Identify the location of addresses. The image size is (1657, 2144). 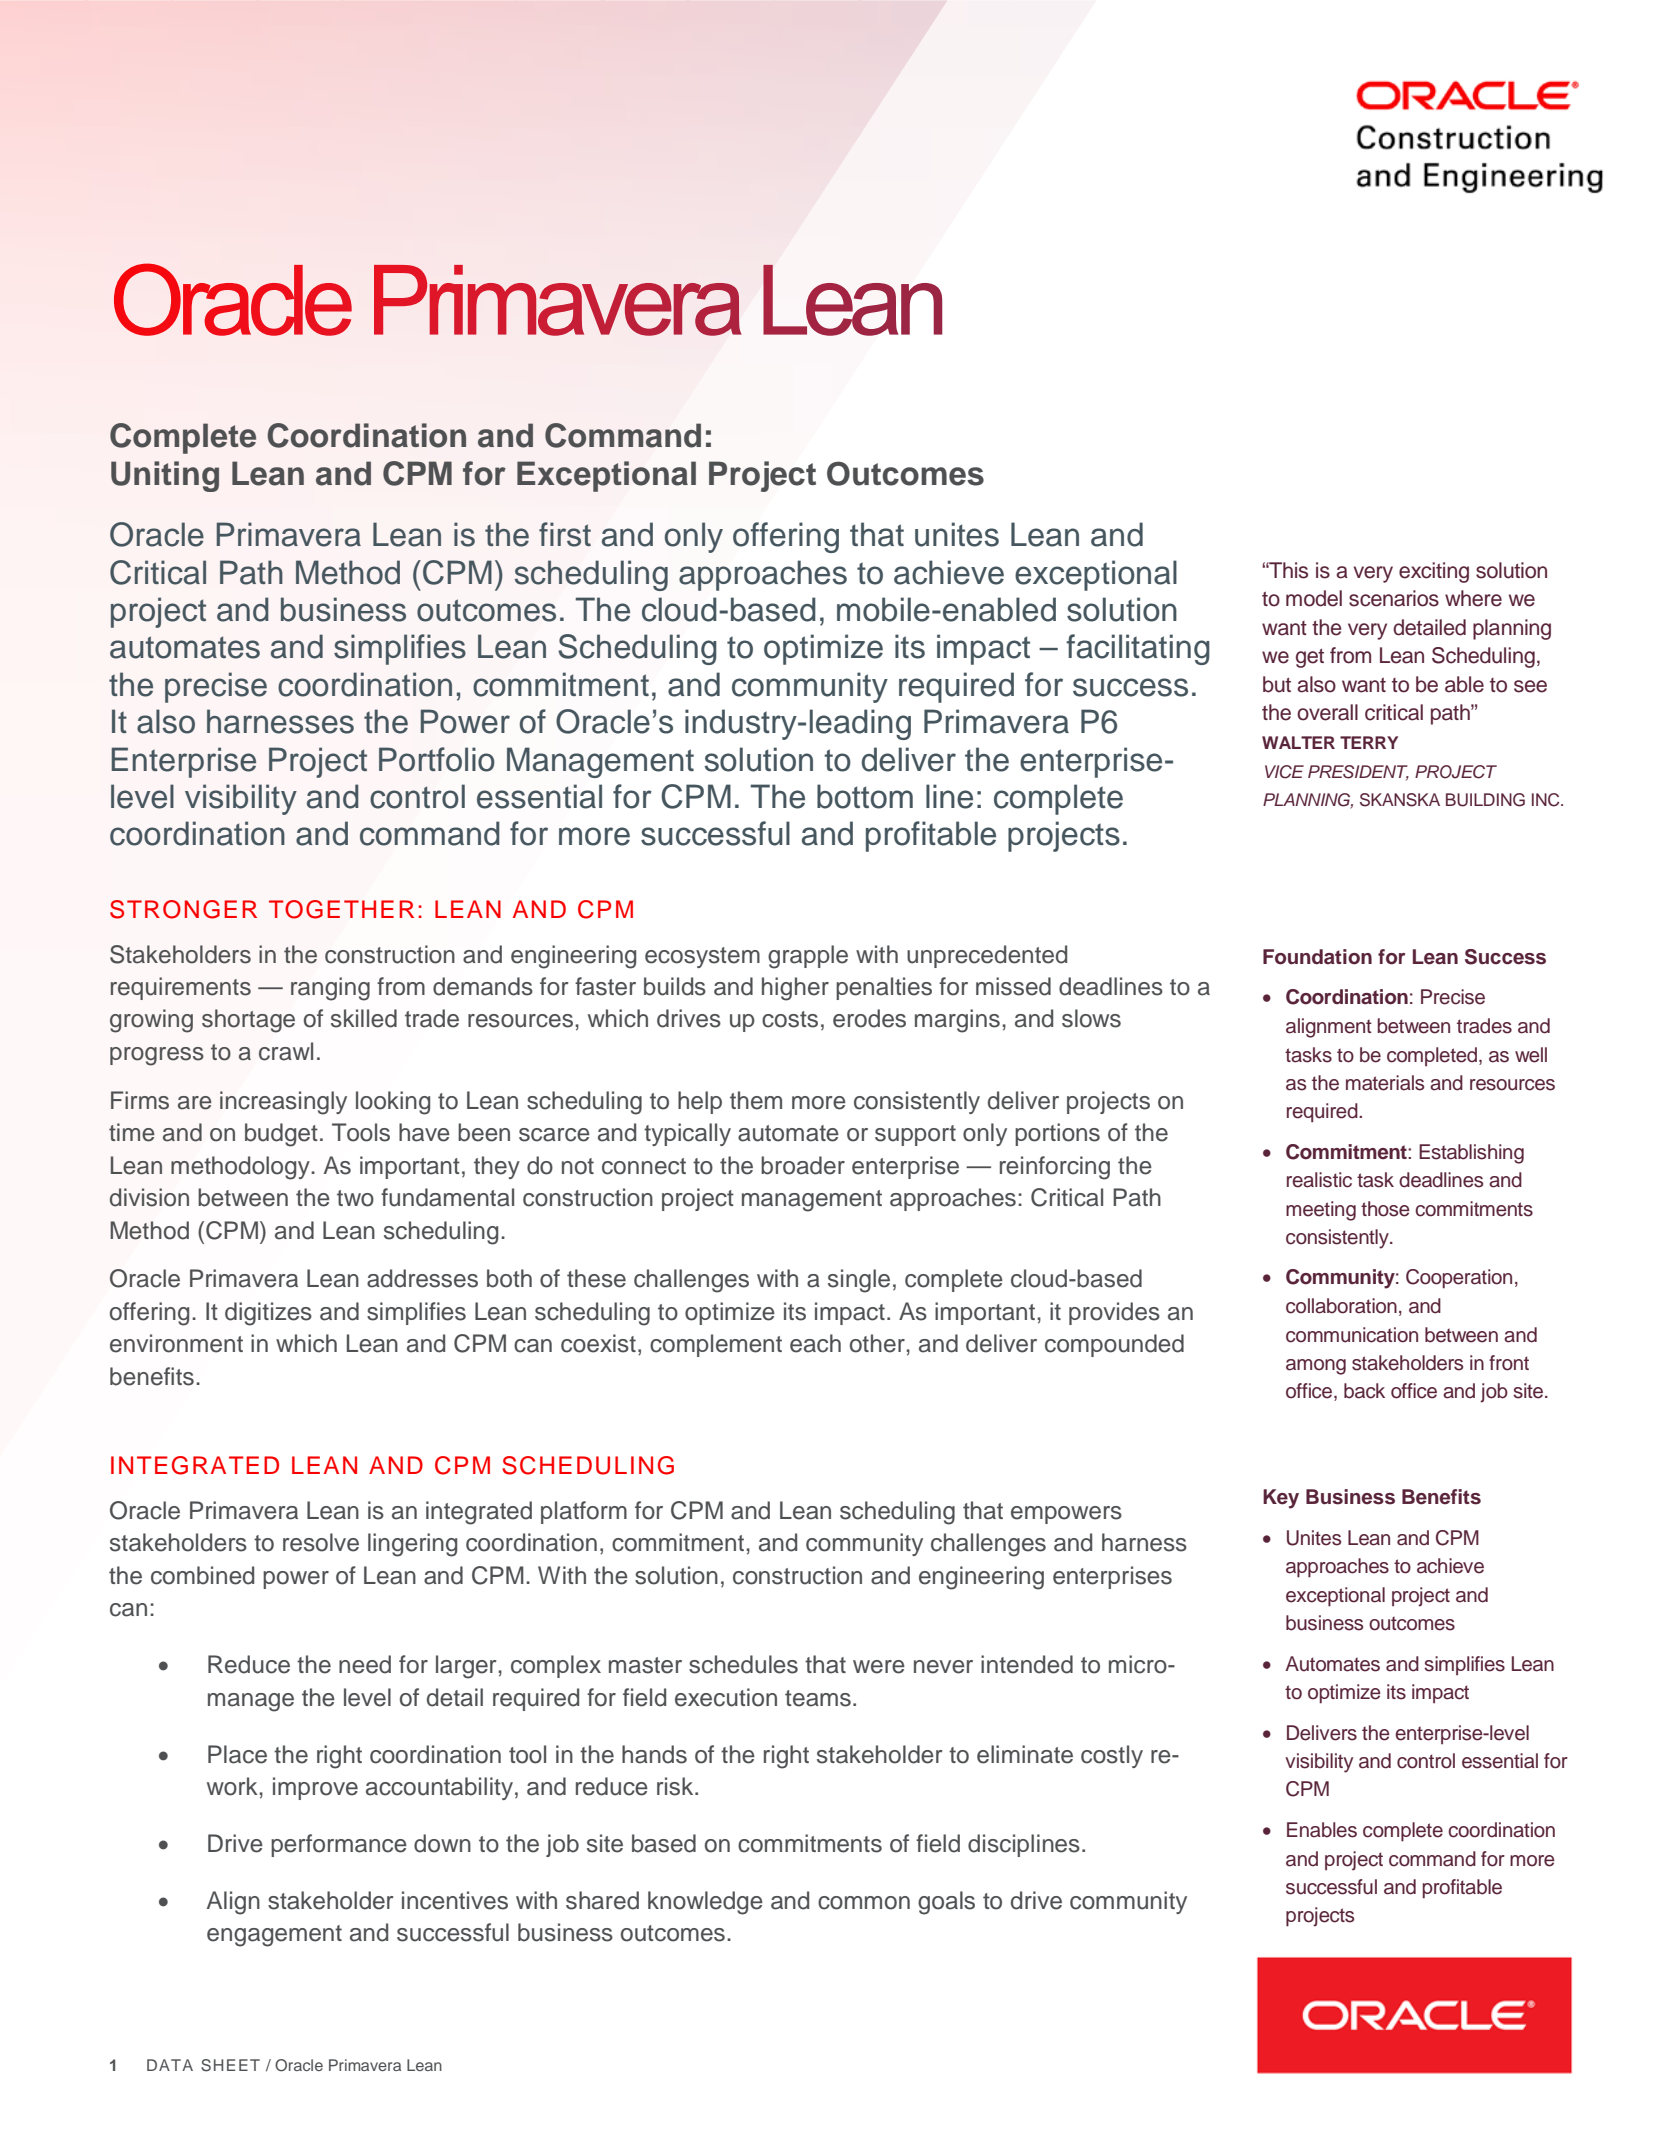
(422, 1278).
